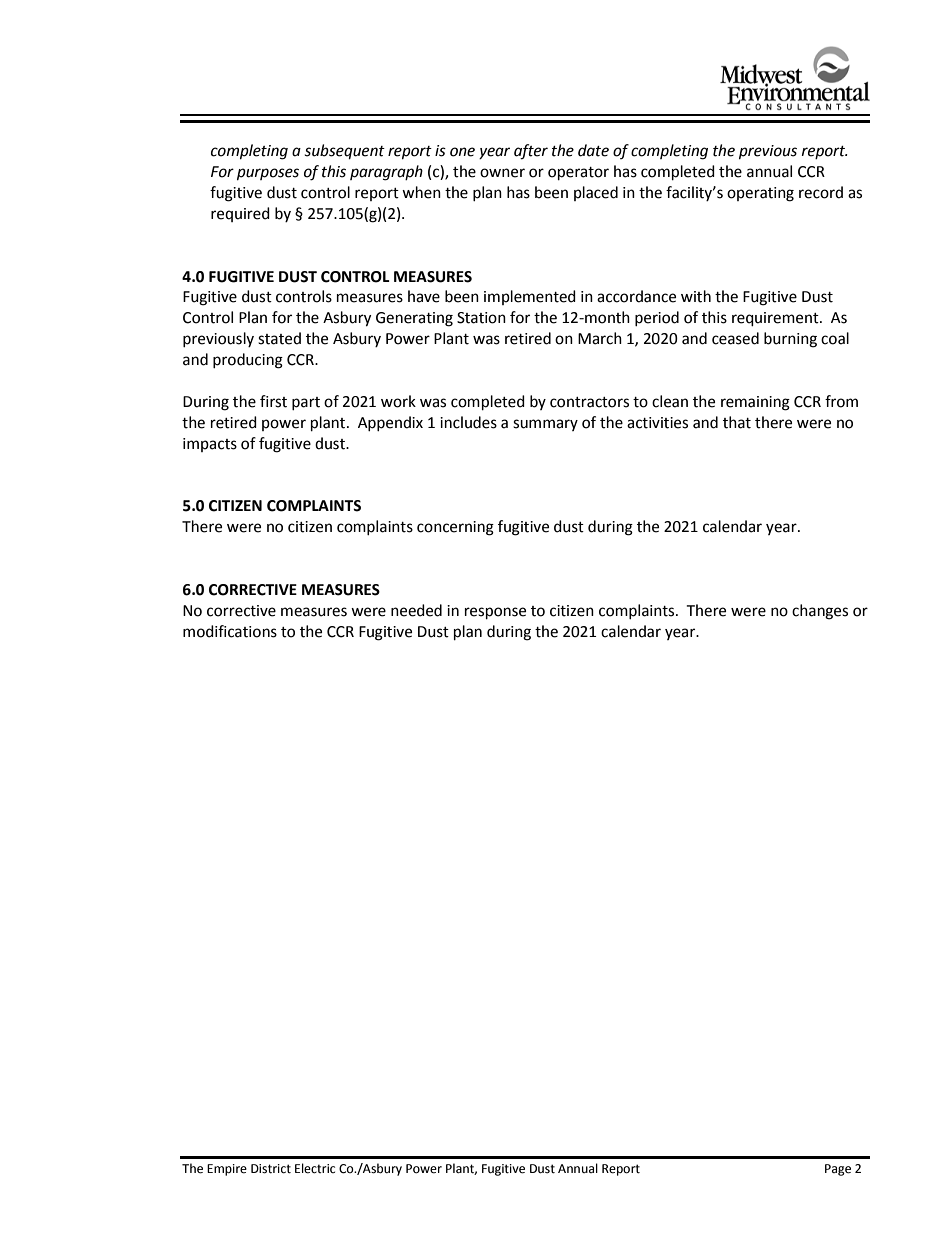 This screenshot has width=952, height=1233. I want to click on response, so click(495, 613).
